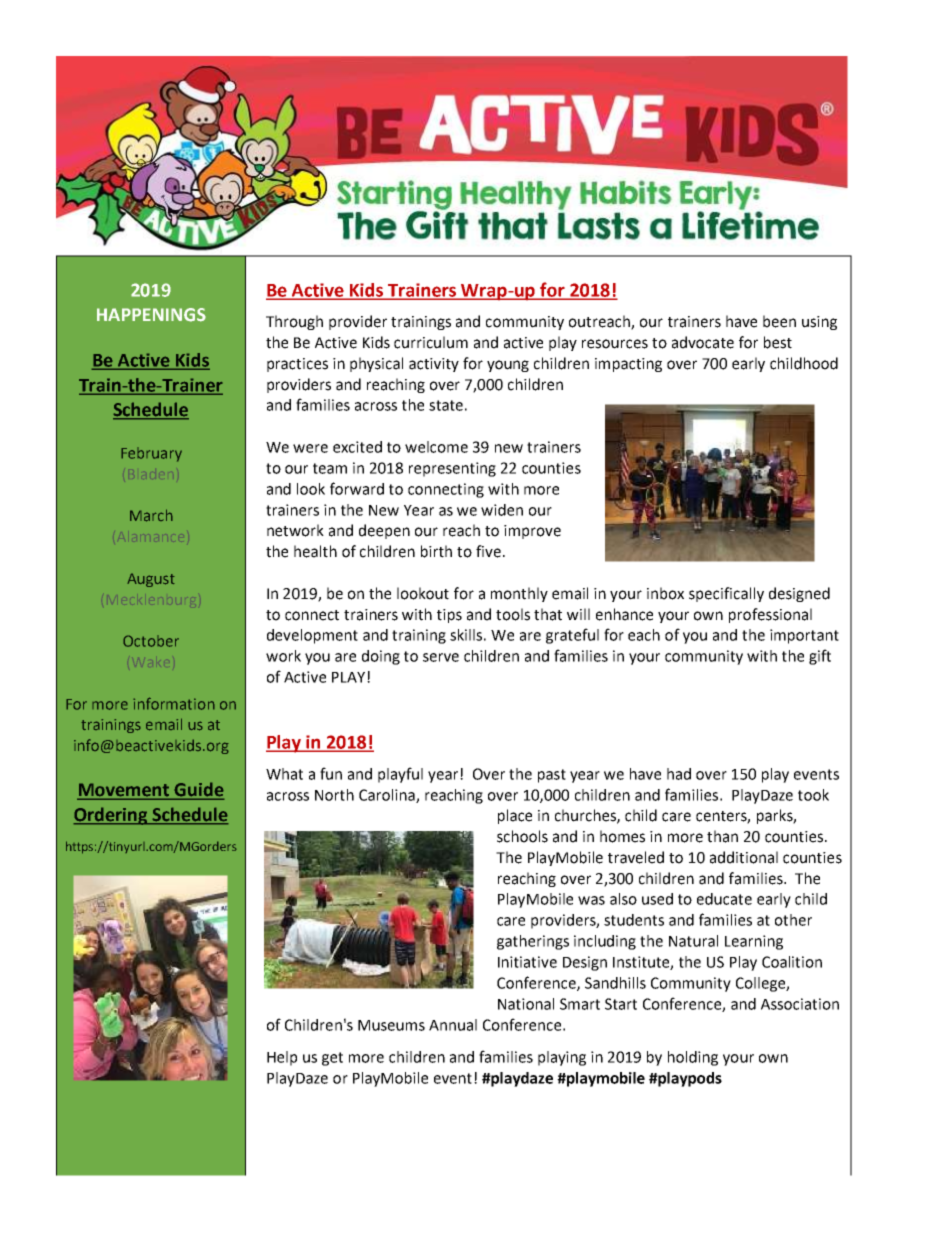 The height and width of the page is (1233, 952). I want to click on advocate, so click(703, 342).
